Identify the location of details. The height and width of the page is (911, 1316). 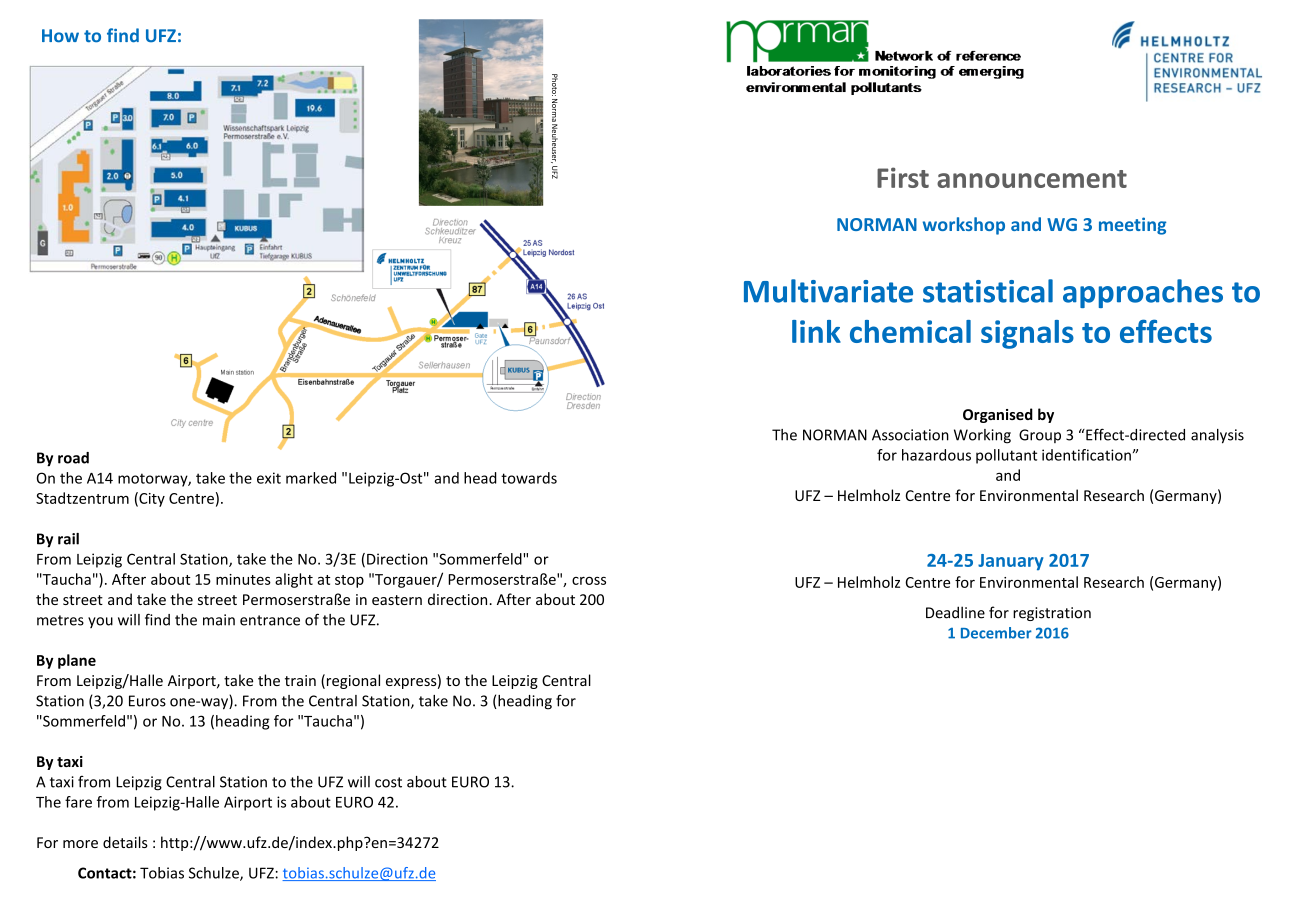
(125, 842).
